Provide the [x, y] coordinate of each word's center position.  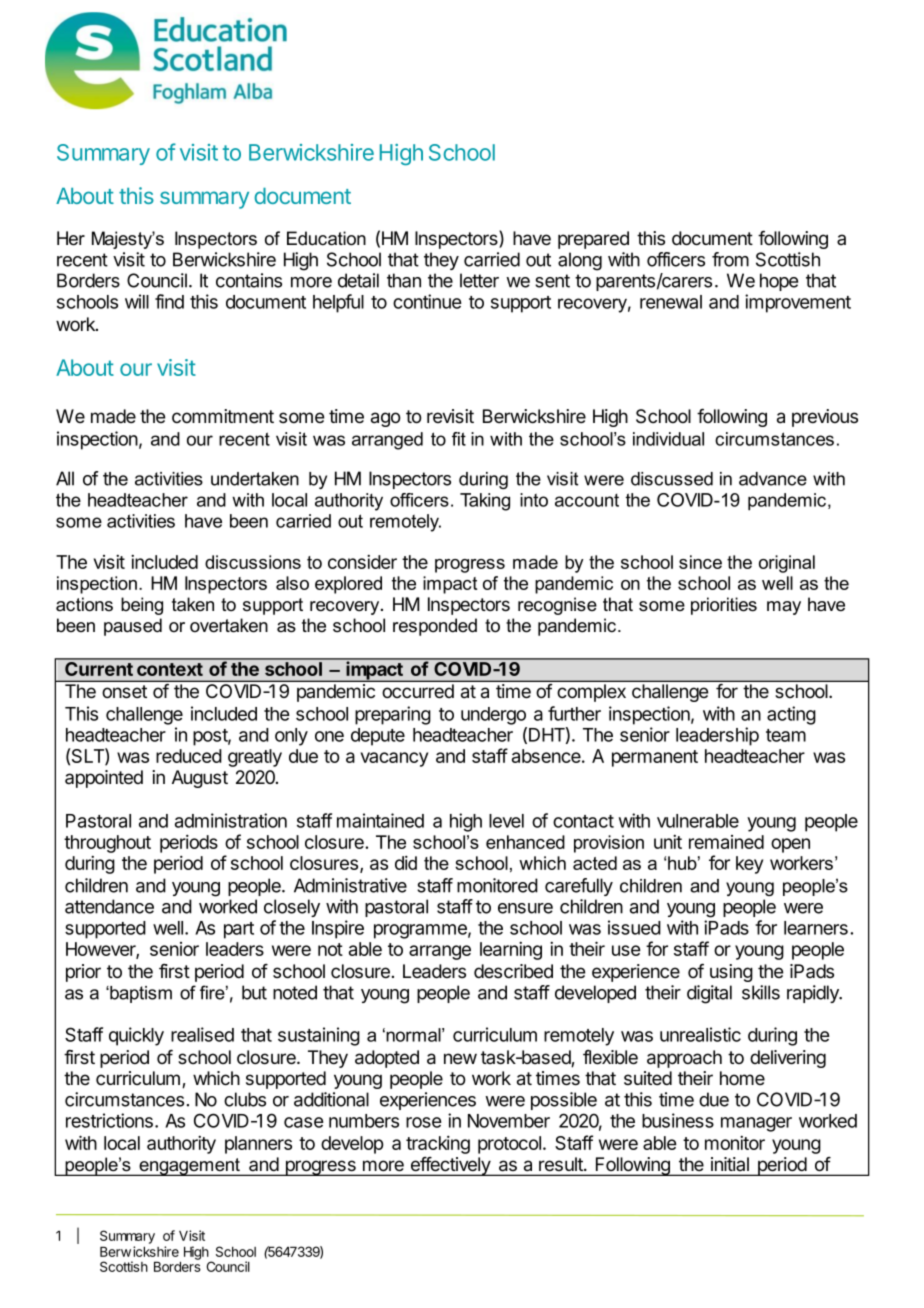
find [169, 301]
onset [124, 692]
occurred [418, 691]
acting [791, 715]
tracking [438, 1145]
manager [756, 1124]
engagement [189, 1167]
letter [479, 280]
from [730, 259]
